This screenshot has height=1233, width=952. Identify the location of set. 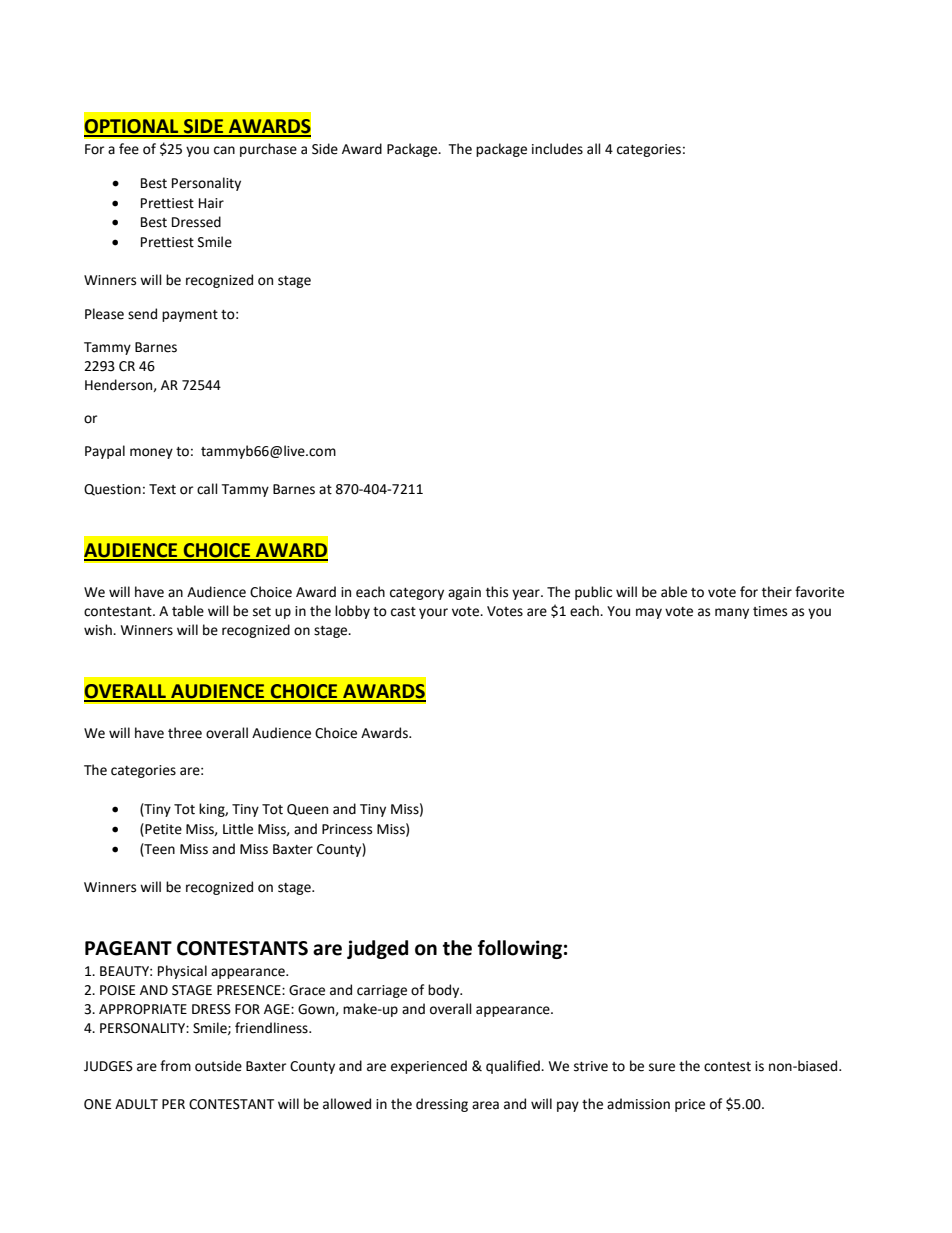
(262, 612).
